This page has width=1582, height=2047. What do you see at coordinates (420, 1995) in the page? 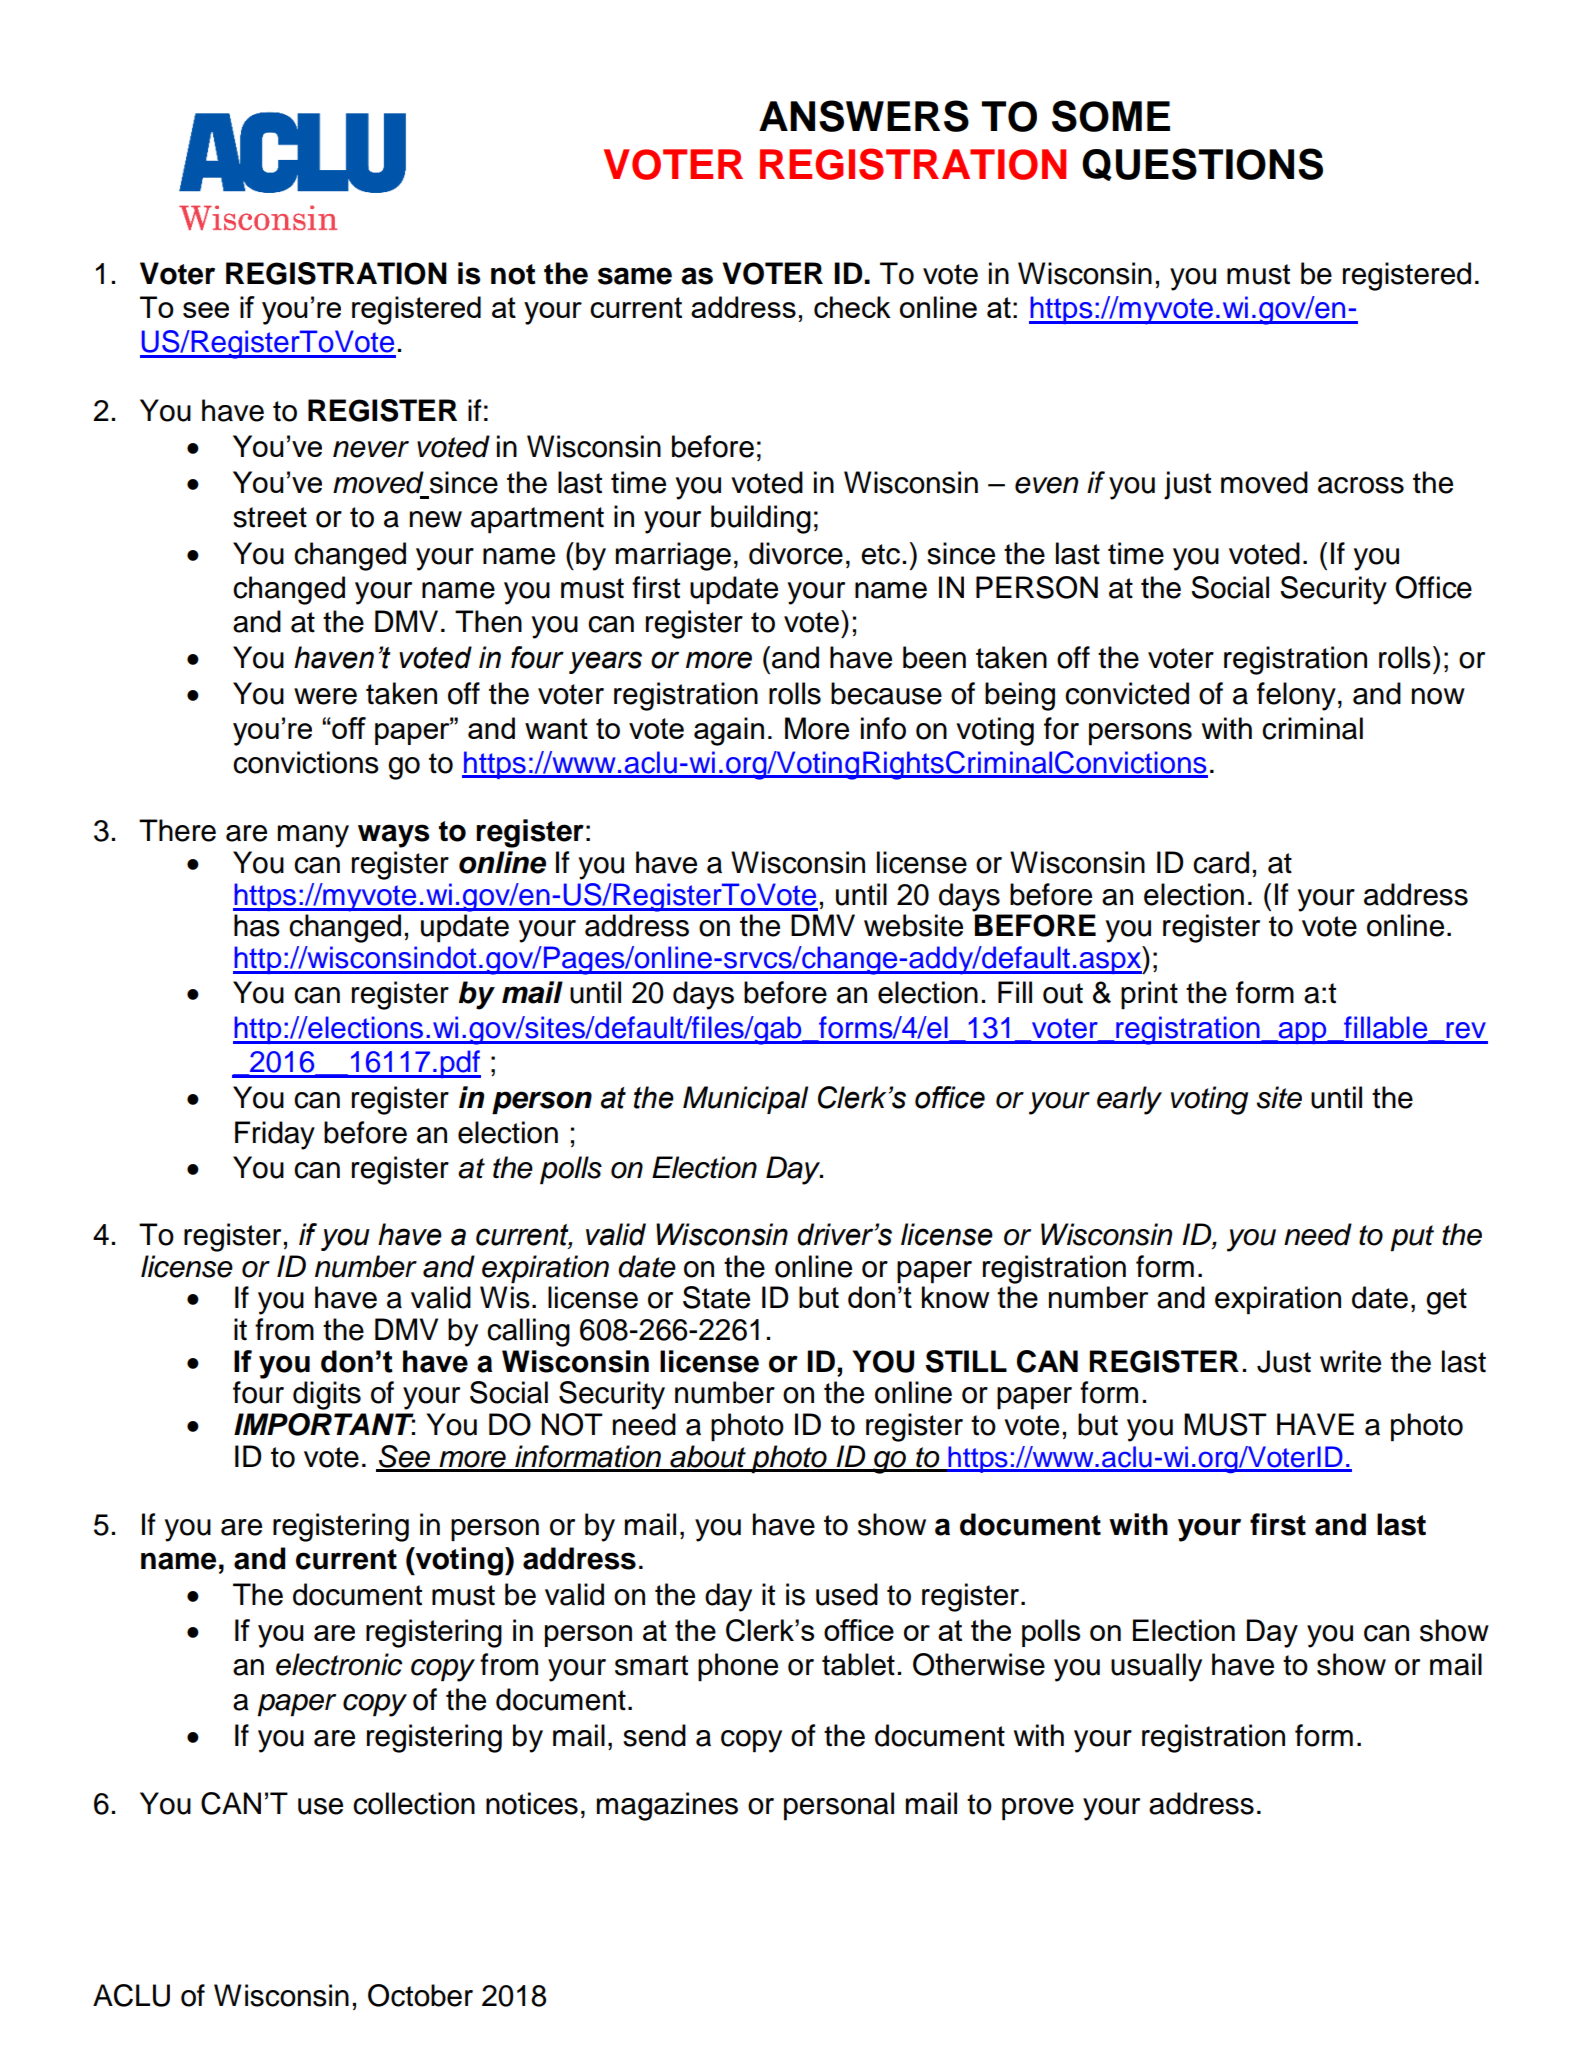
I see `October` at bounding box center [420, 1995].
